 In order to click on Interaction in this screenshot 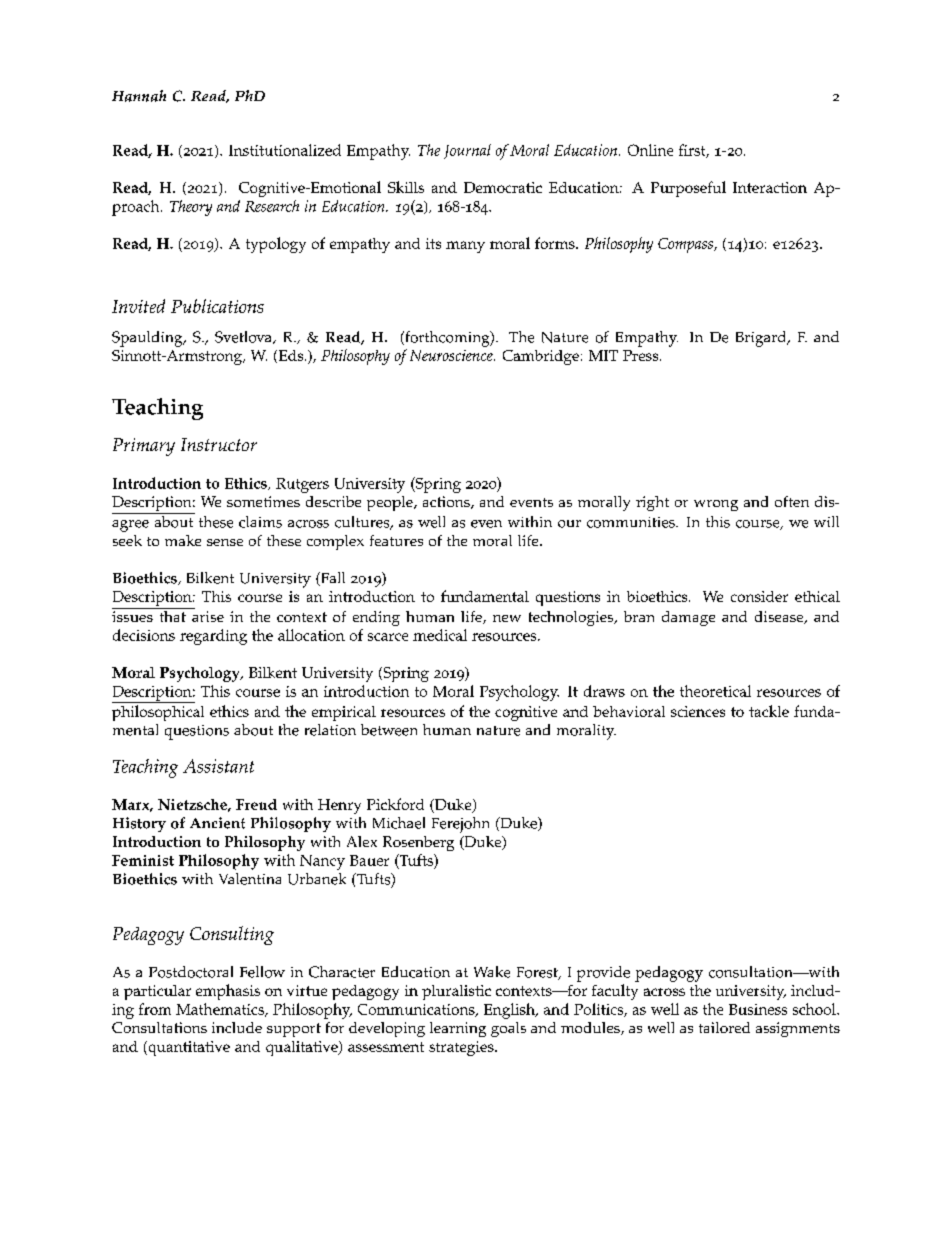, I will do `click(770, 187)`.
